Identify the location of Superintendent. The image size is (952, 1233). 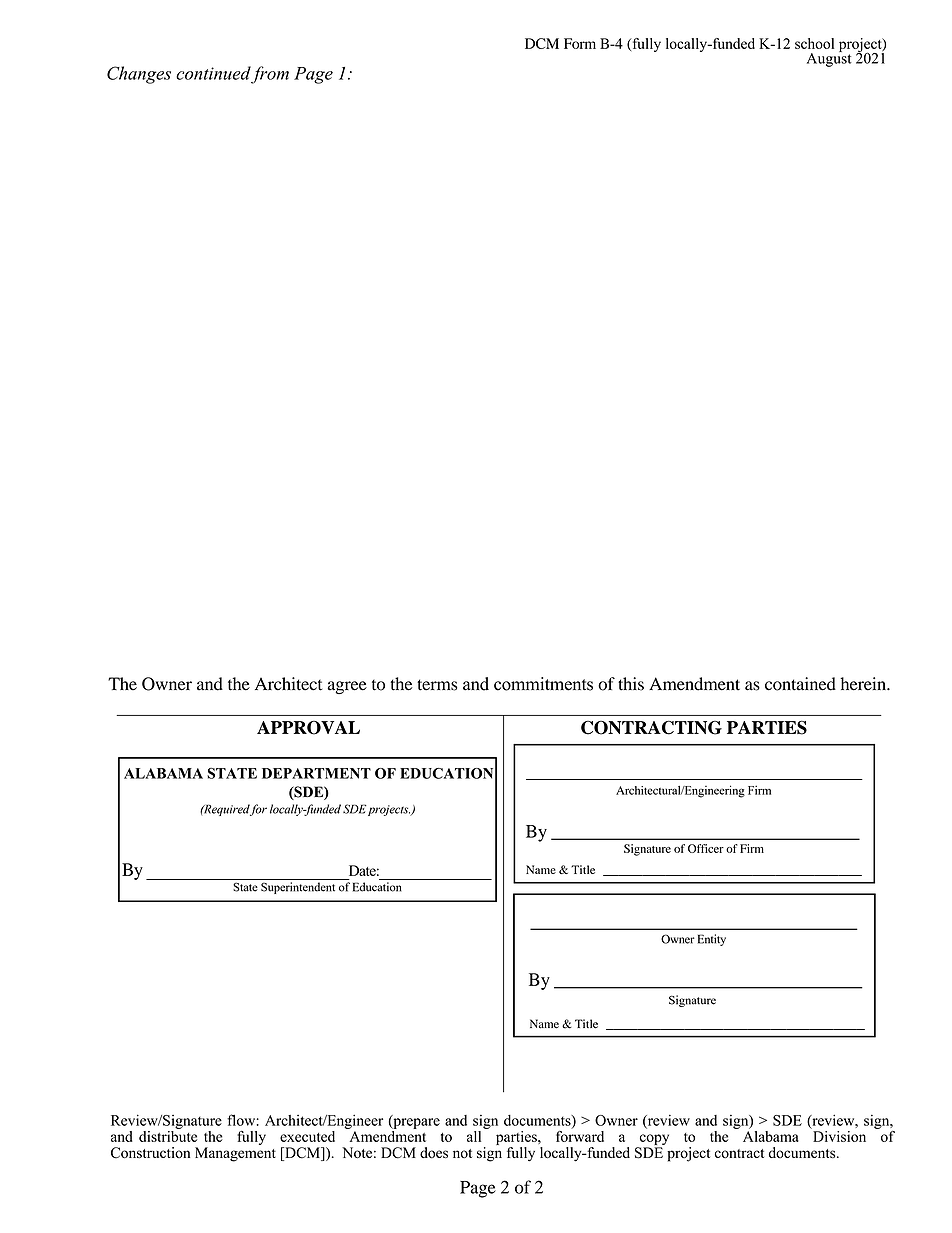
(298, 888).
